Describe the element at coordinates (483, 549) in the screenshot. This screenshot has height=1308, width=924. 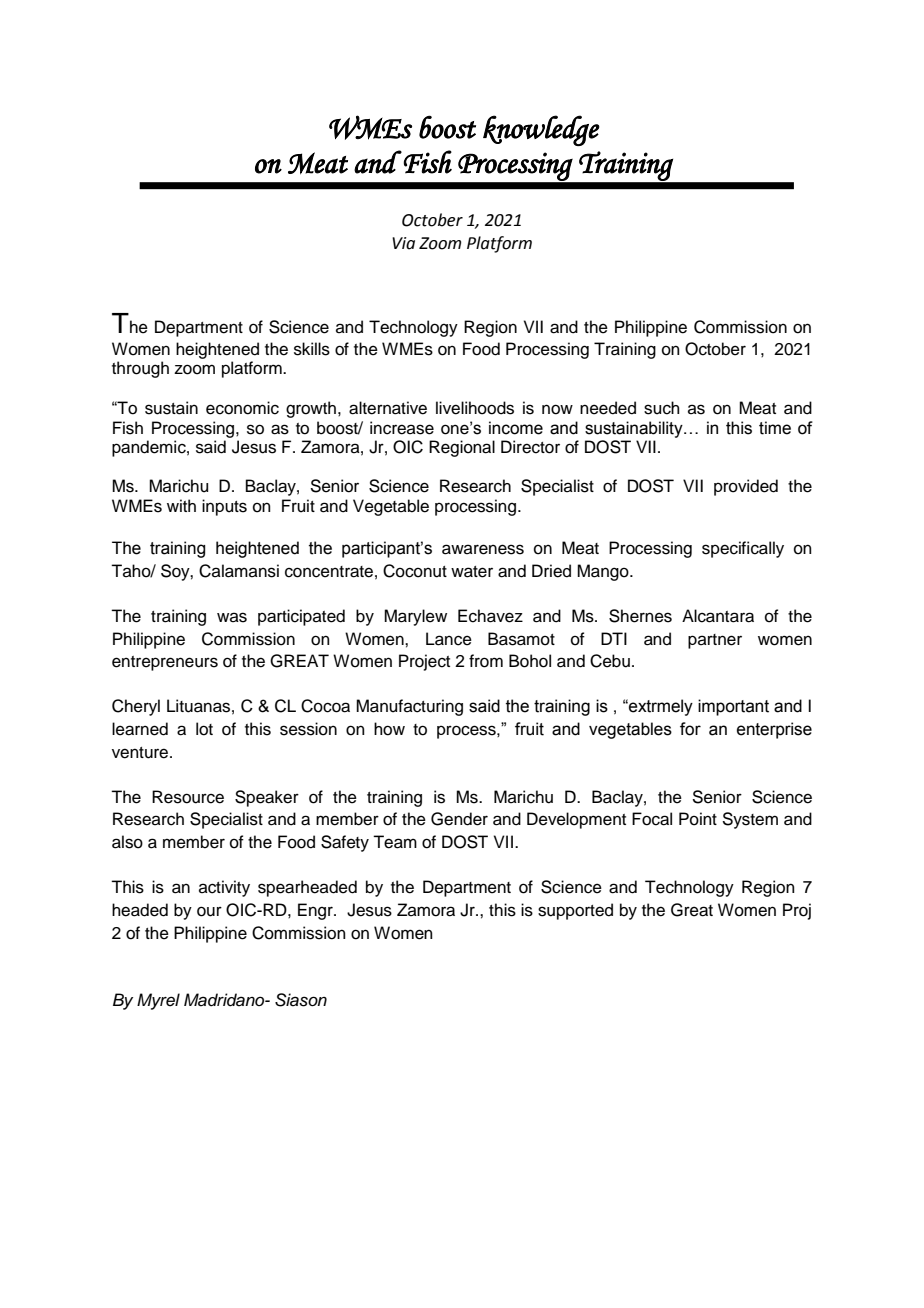
I see `awareness` at that location.
